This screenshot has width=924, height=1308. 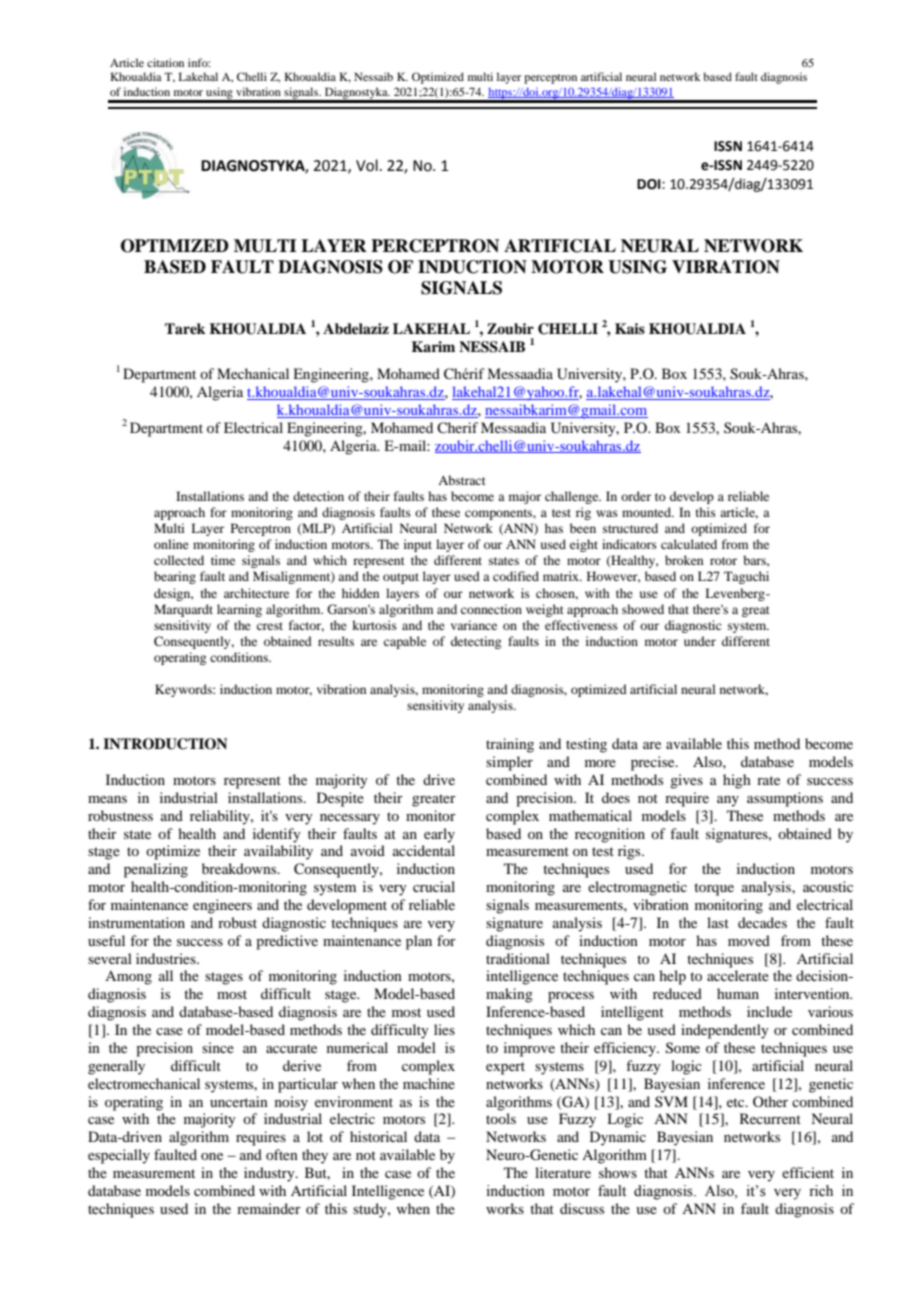 I want to click on tools, so click(x=501, y=1118).
